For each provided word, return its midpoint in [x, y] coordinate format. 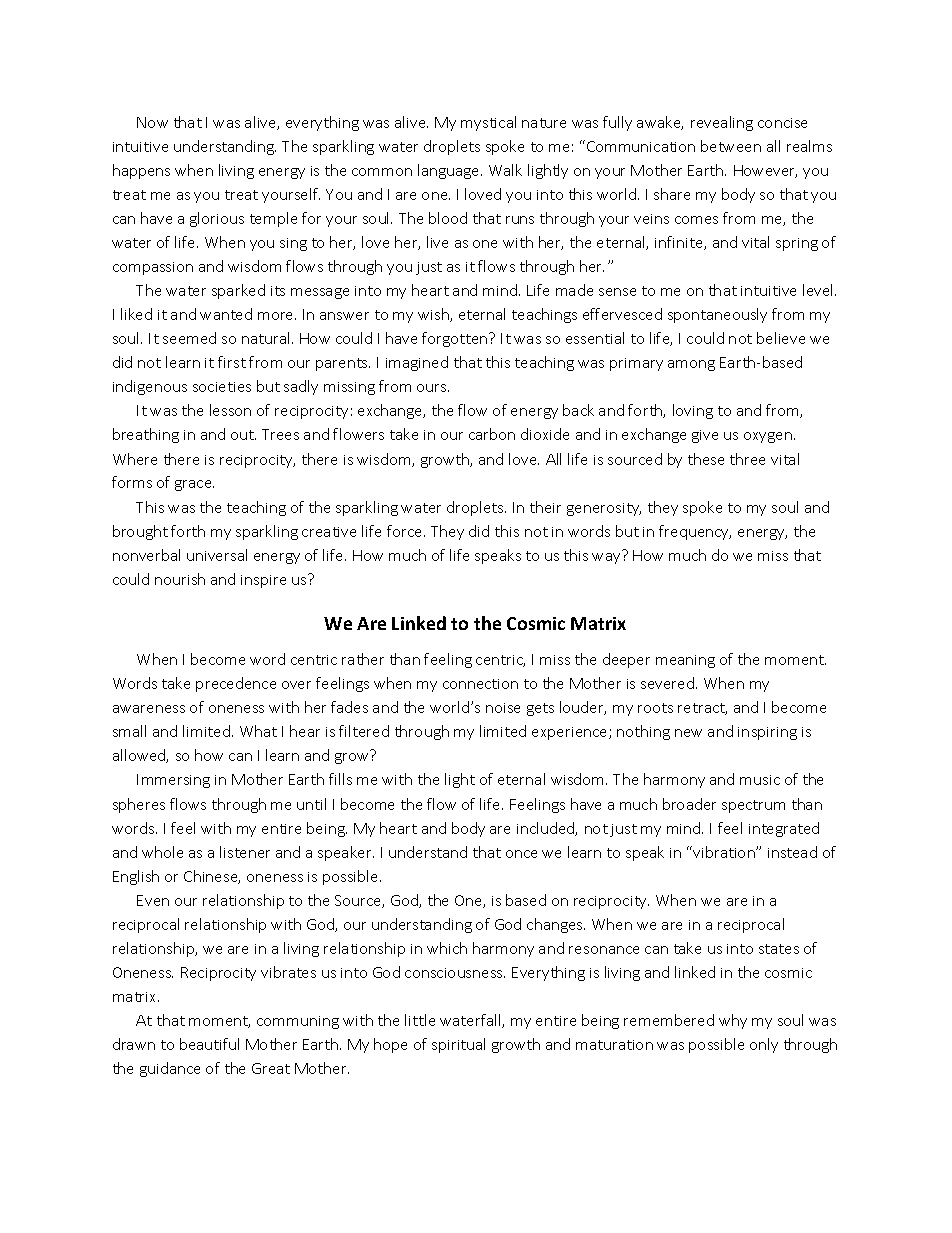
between [731, 146]
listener [245, 852]
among [691, 365]
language [450, 171]
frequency [695, 532]
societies [222, 387]
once [521, 854]
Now [152, 122]
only [764, 1045]
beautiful [209, 1044]
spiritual [458, 1045]
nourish [180, 579]
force [406, 531]
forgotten [456, 339]
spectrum [753, 806]
